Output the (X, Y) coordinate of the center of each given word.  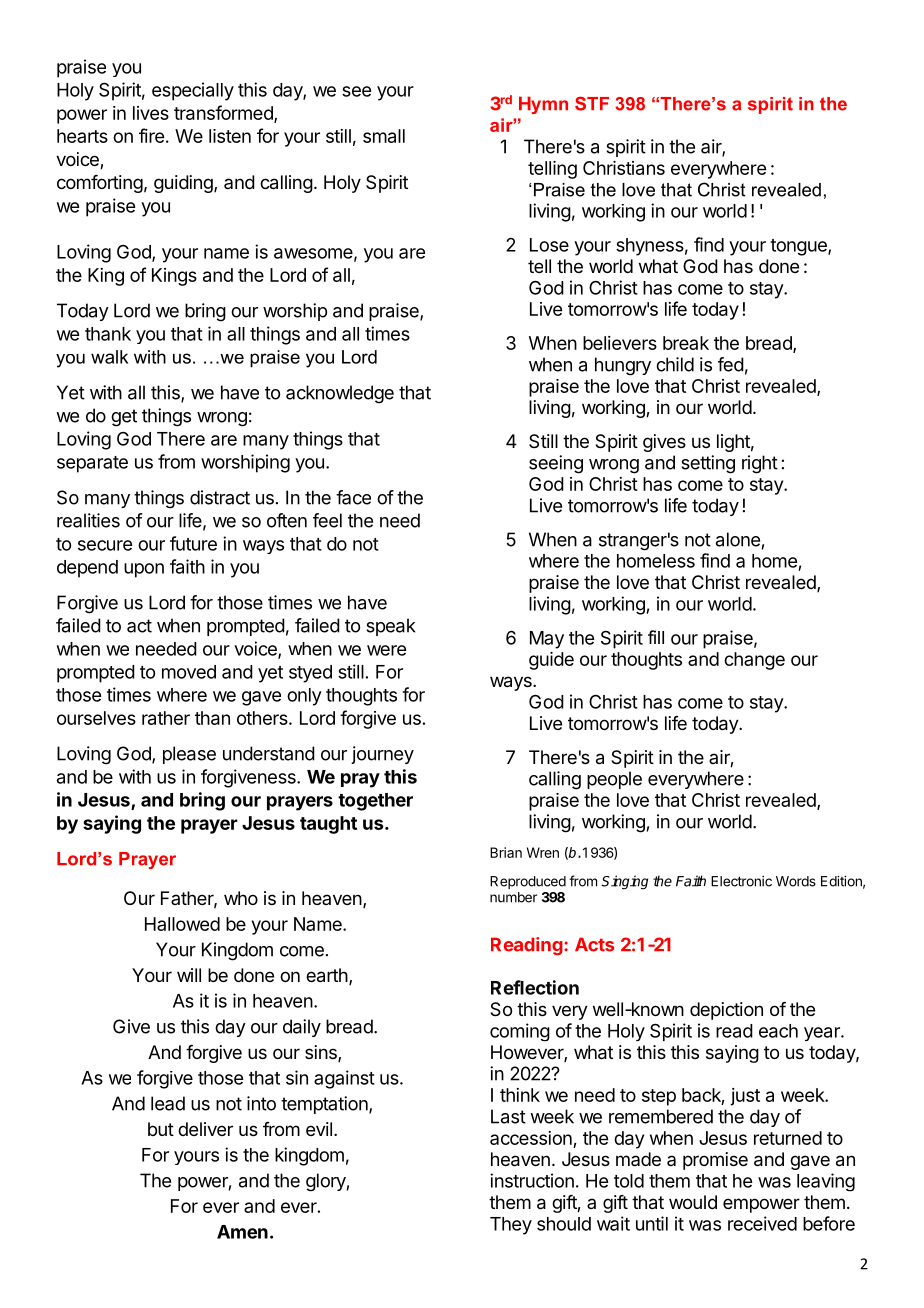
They (511, 1226)
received (762, 1223)
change (754, 661)
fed (731, 364)
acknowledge (340, 394)
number (513, 897)
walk (109, 357)
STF (592, 103)
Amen (242, 1232)
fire (151, 135)
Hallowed (182, 924)
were (386, 650)
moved (189, 672)
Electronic (741, 881)
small (384, 136)
